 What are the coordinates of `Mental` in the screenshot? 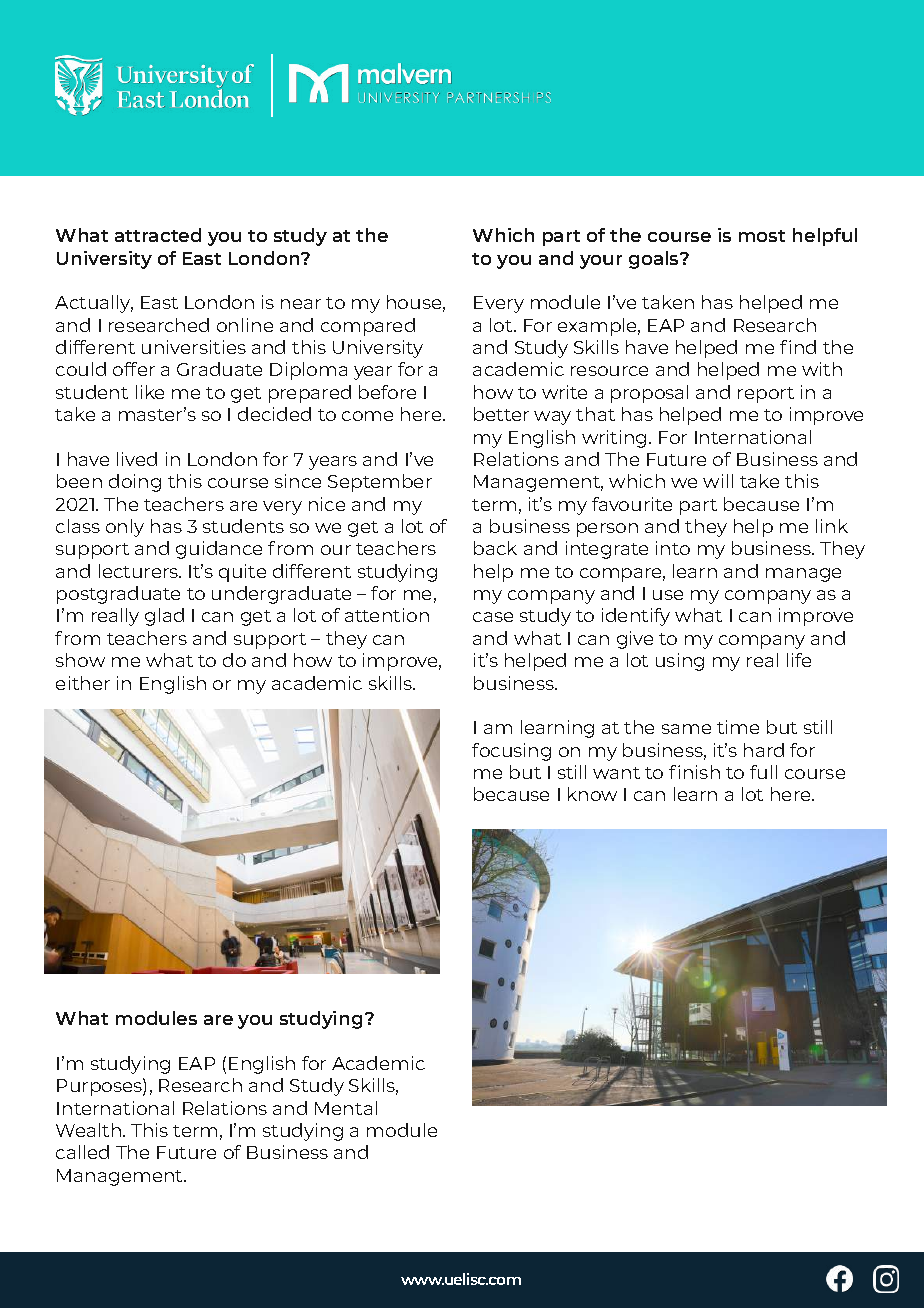 It's located at (346, 1108).
